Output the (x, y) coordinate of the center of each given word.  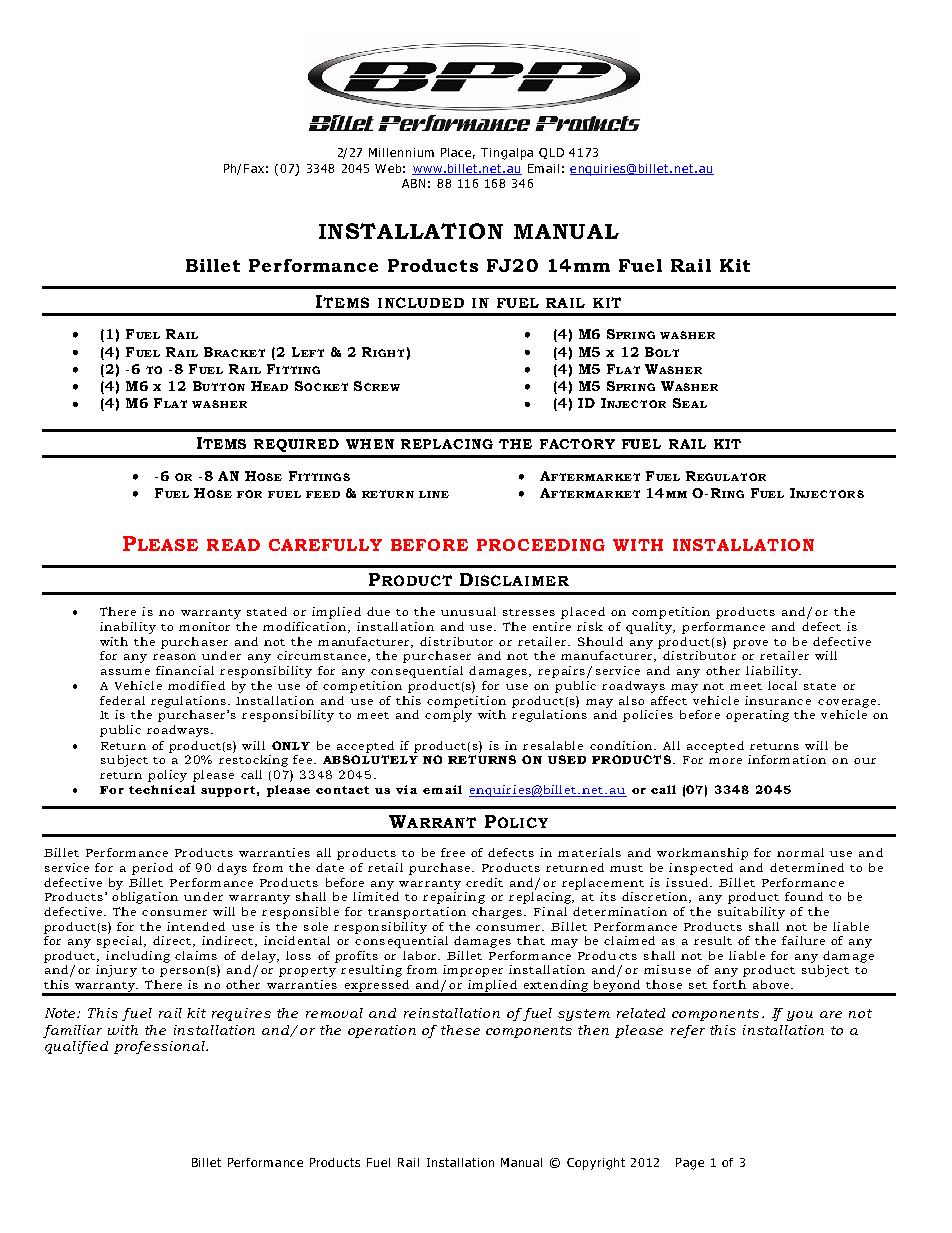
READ (233, 545)
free (453, 852)
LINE (434, 494)
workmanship (702, 854)
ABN (413, 183)
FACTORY (577, 444)
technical (162, 789)
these (460, 1030)
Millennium (401, 152)
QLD (551, 153)
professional (160, 1047)
